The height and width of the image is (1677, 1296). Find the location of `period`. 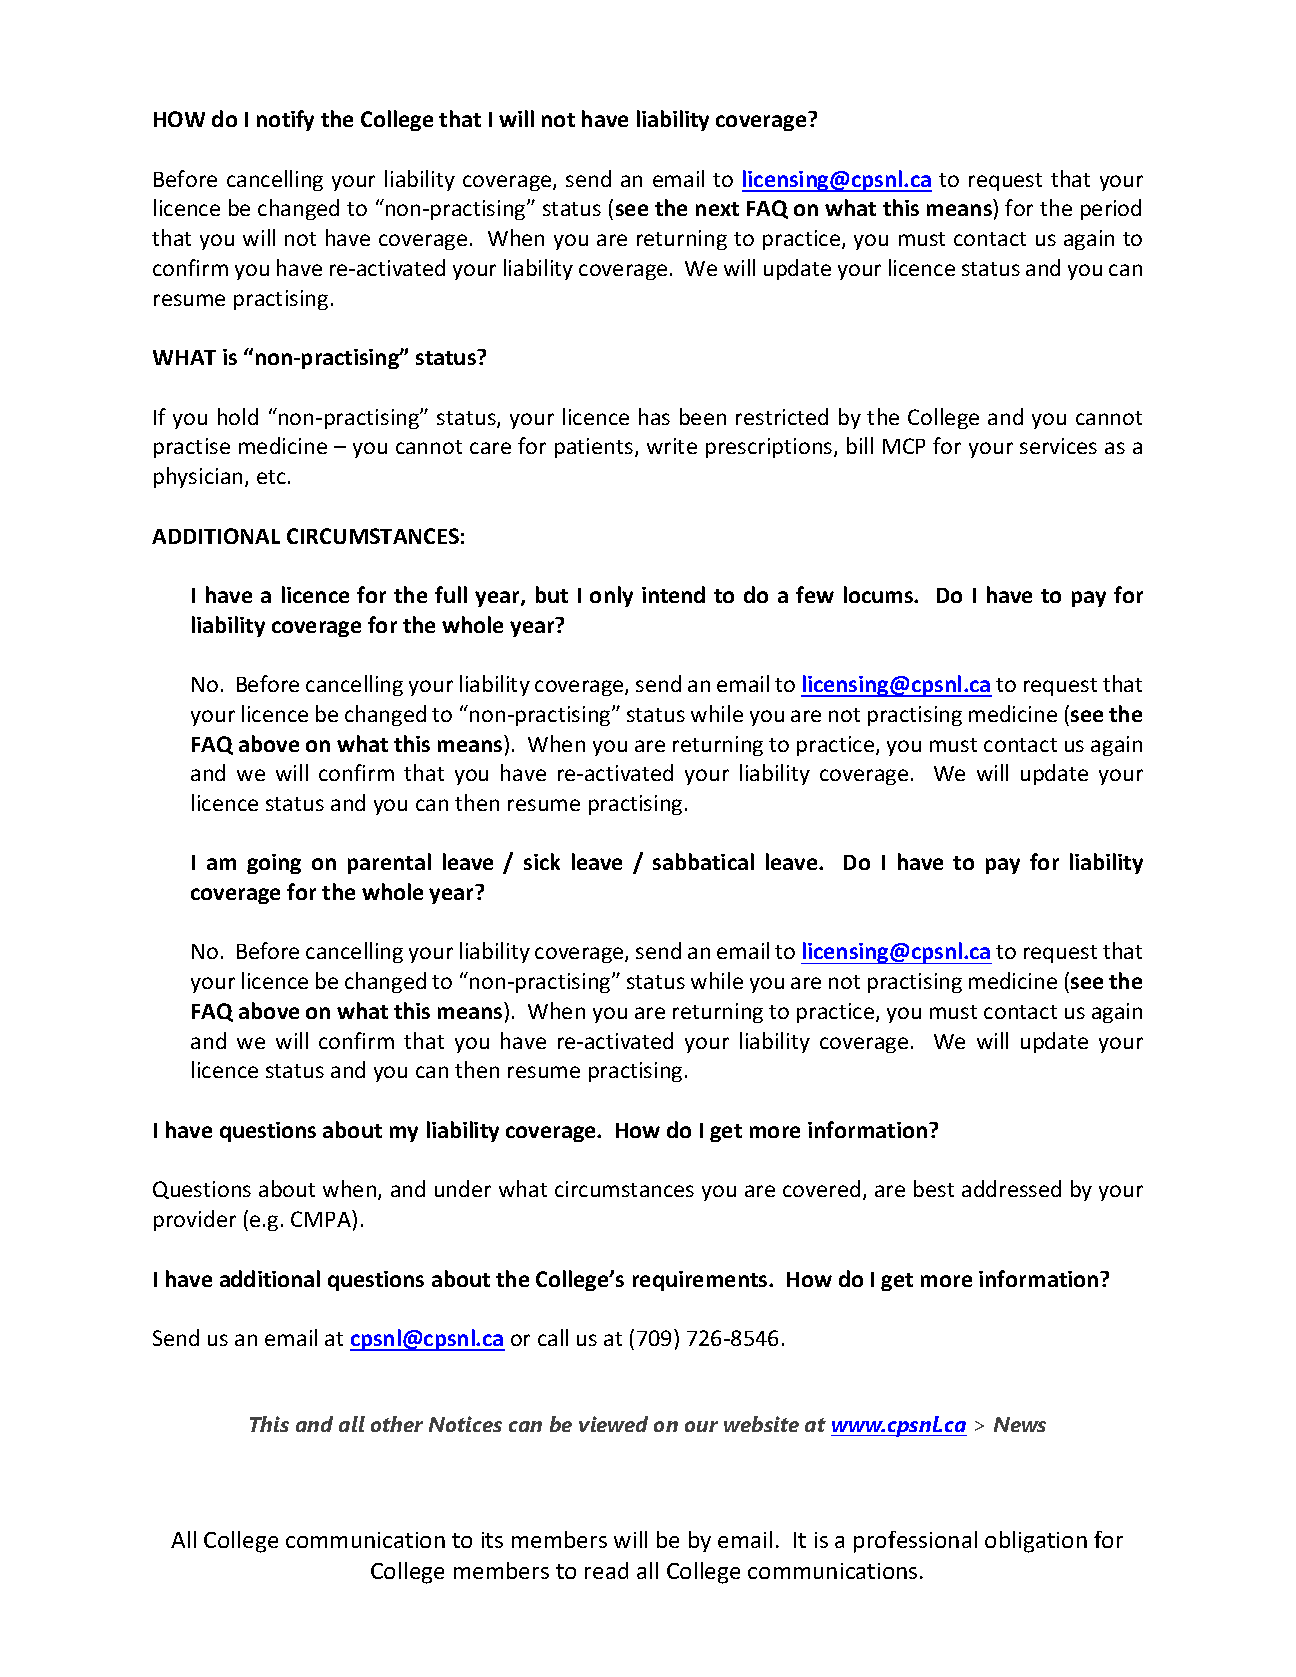

period is located at coordinates (1111, 209).
